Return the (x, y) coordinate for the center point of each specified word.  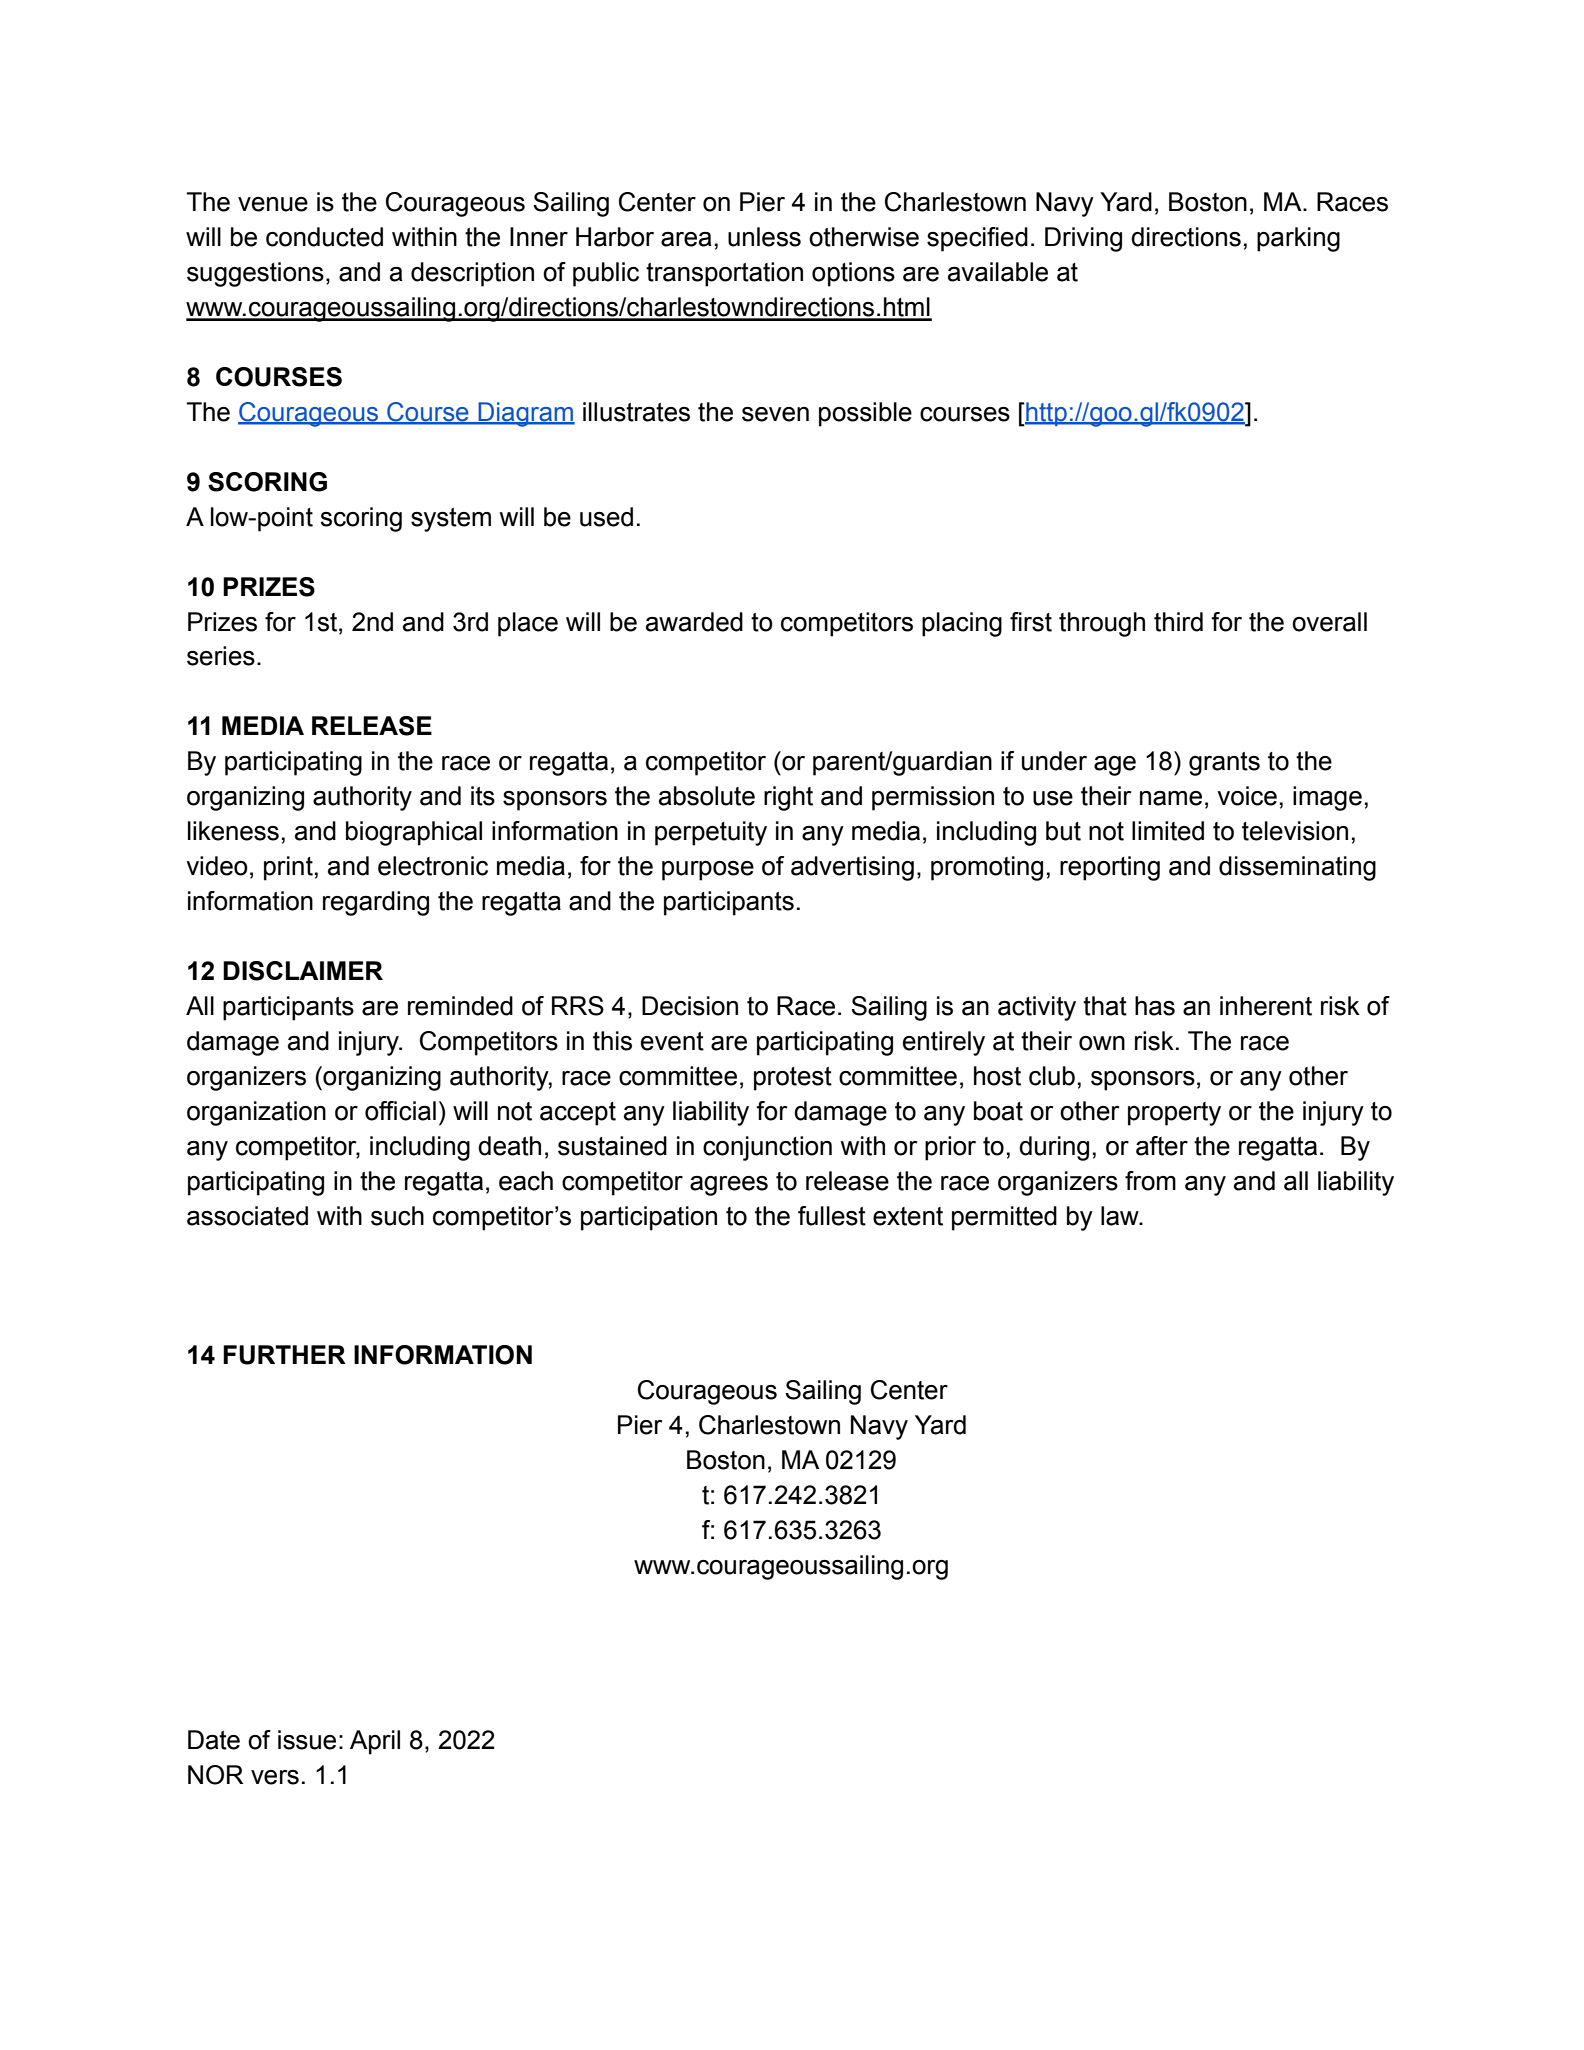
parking (1298, 239)
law (1121, 1216)
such (397, 1216)
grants (1224, 764)
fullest (832, 1216)
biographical (414, 833)
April (375, 1742)
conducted (324, 237)
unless (764, 237)
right (788, 798)
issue (307, 1740)
